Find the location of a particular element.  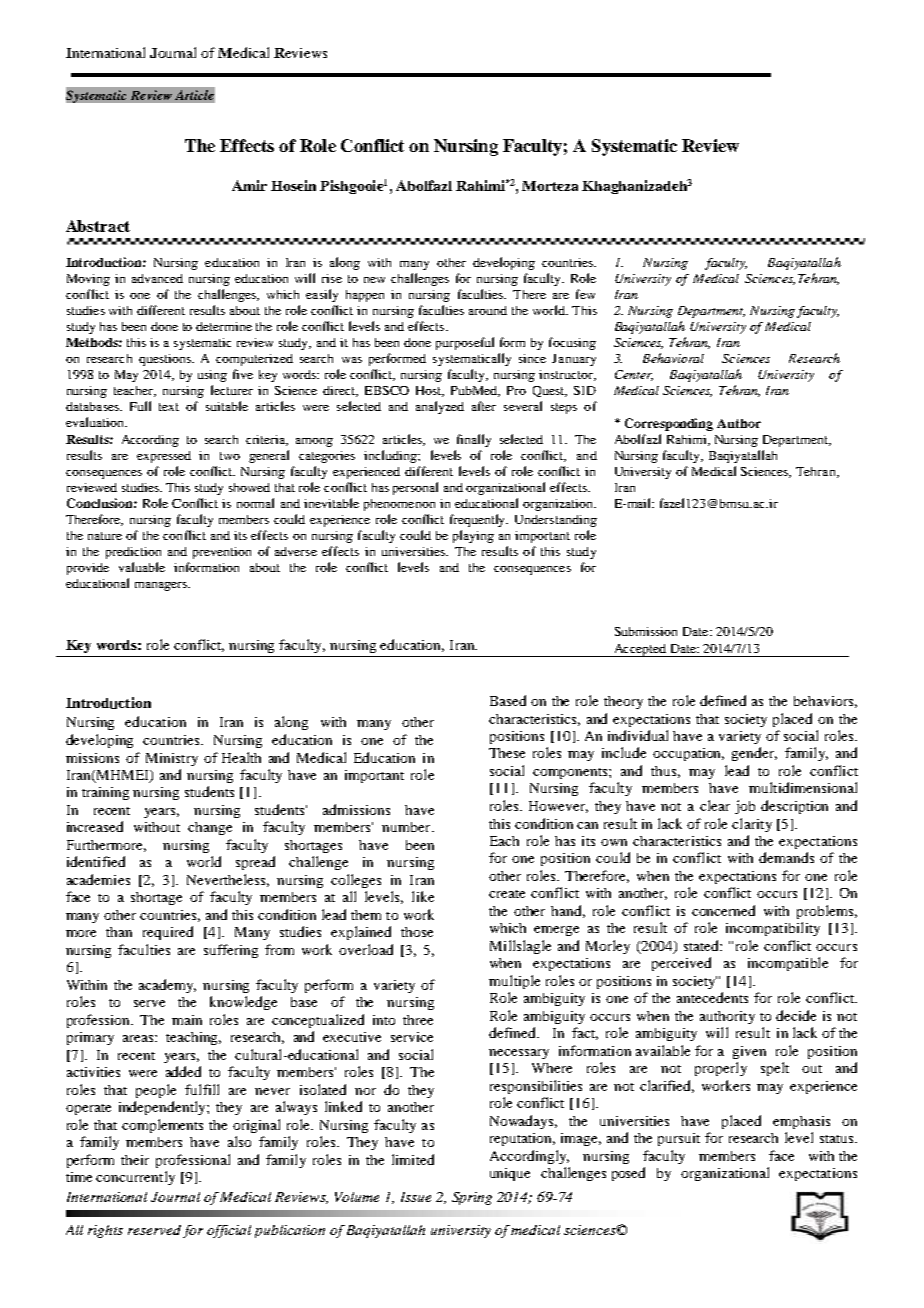

expressed is located at coordinates (164, 457).
